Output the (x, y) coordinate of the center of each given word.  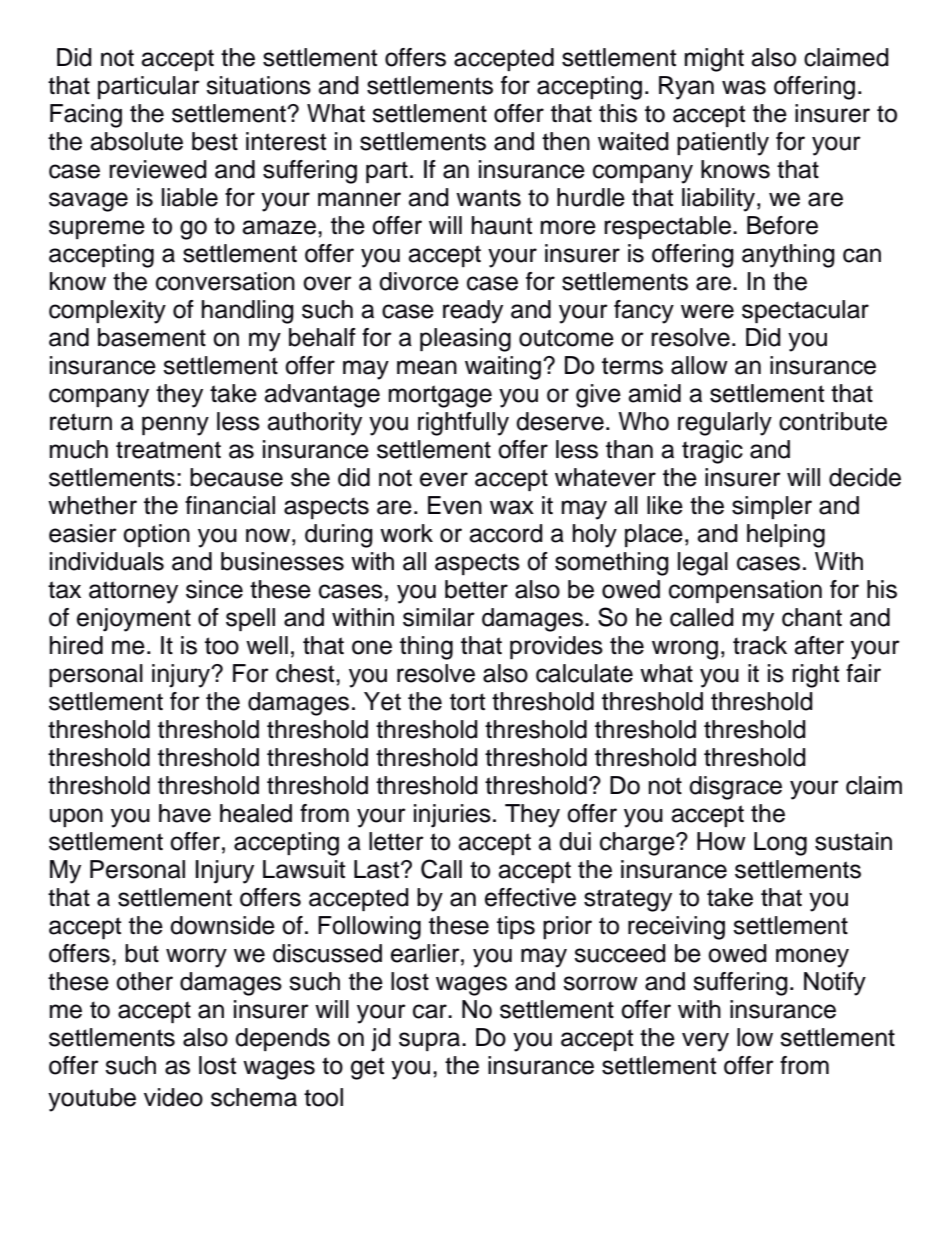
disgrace (735, 788)
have (185, 813)
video (173, 1097)
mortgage (440, 396)
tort (467, 702)
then (566, 141)
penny (175, 426)
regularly (725, 424)
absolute (136, 141)
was (744, 87)
